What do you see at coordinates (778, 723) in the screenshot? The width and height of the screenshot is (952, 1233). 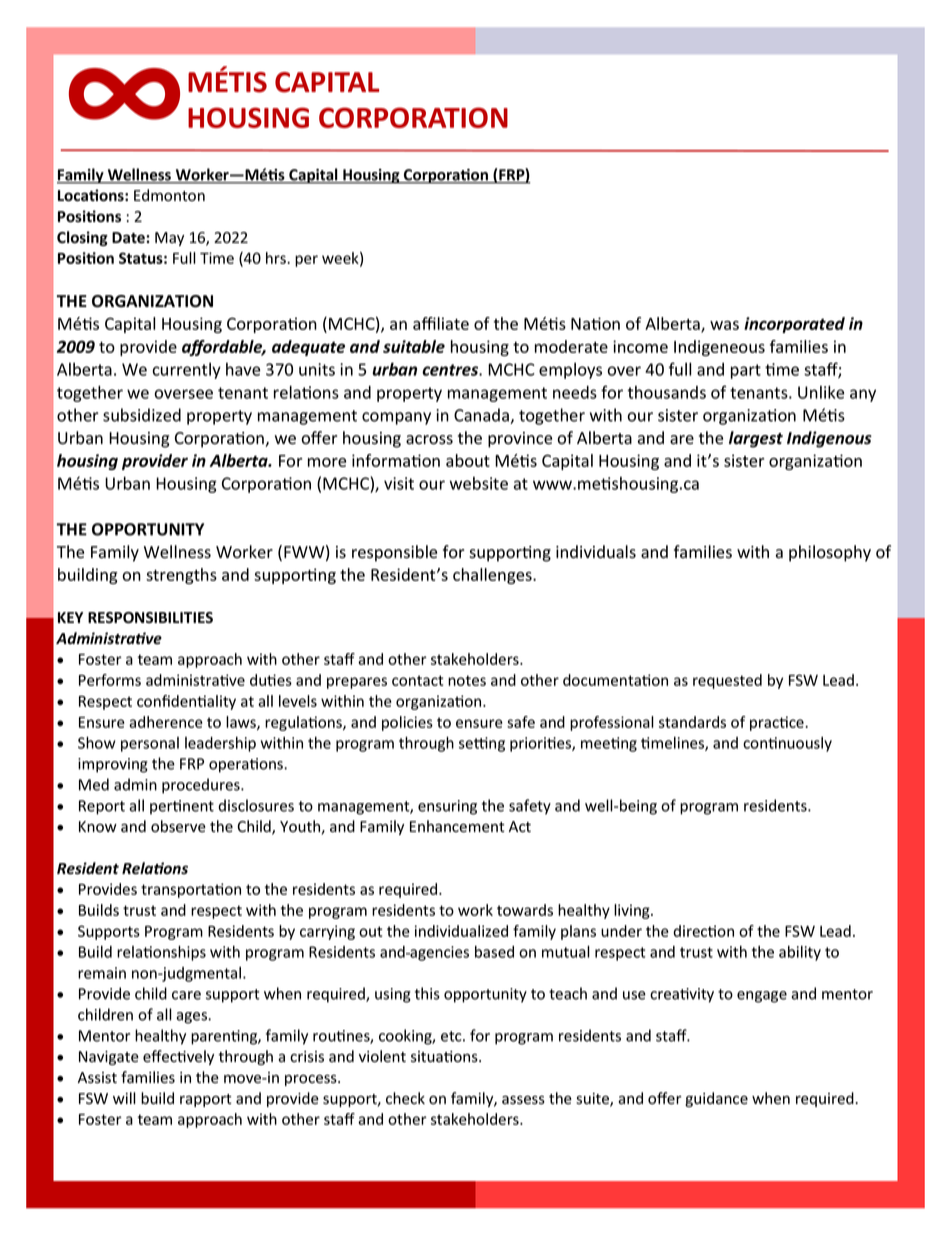 I see `practice` at bounding box center [778, 723].
